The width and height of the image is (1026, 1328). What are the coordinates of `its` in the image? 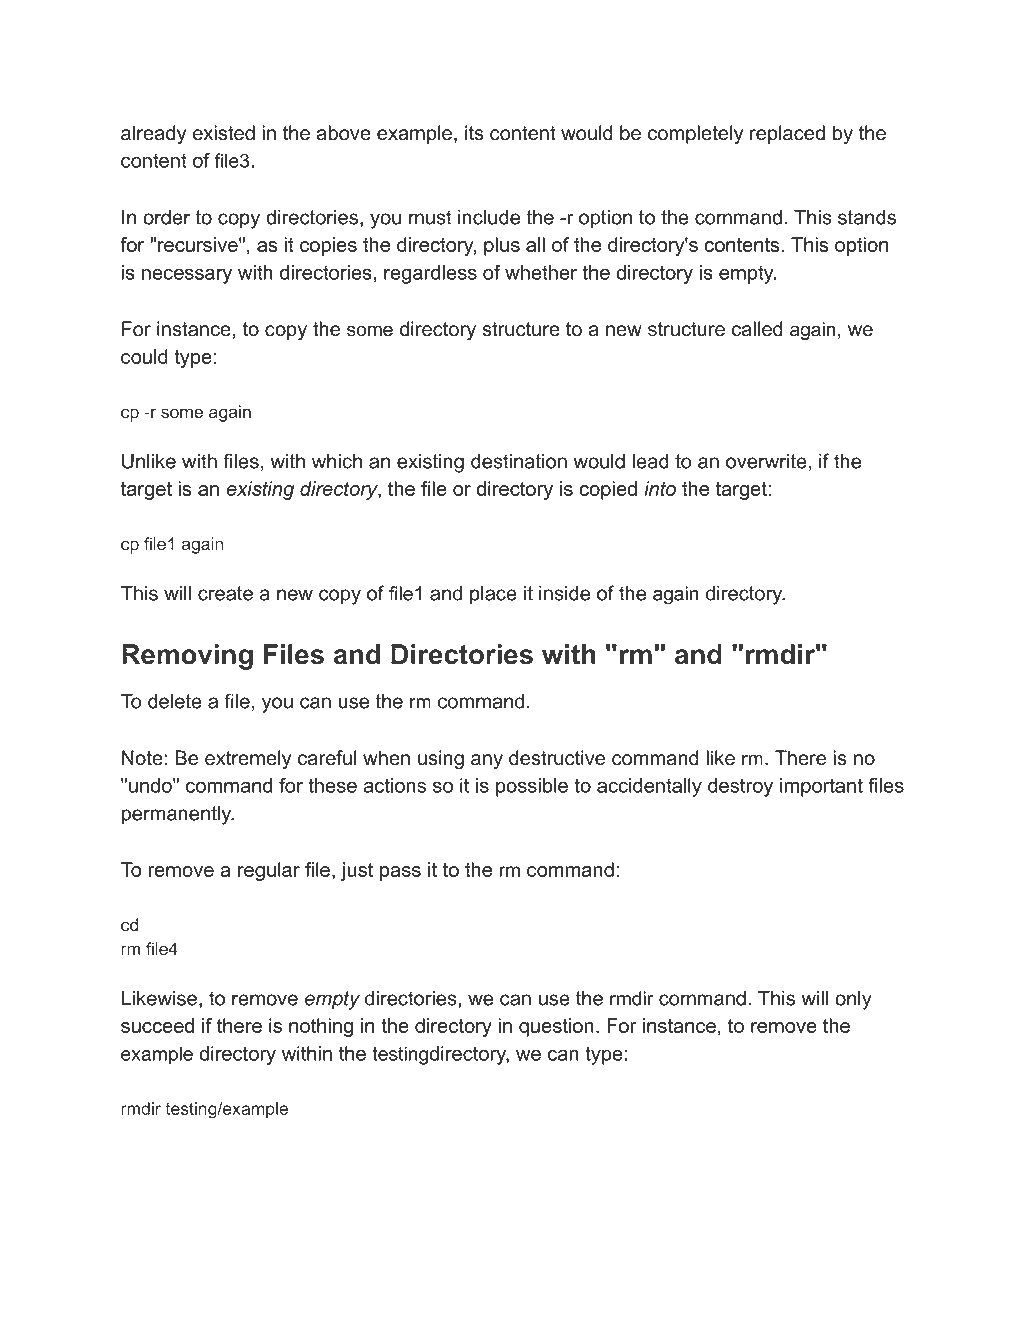 It's located at (474, 133).
